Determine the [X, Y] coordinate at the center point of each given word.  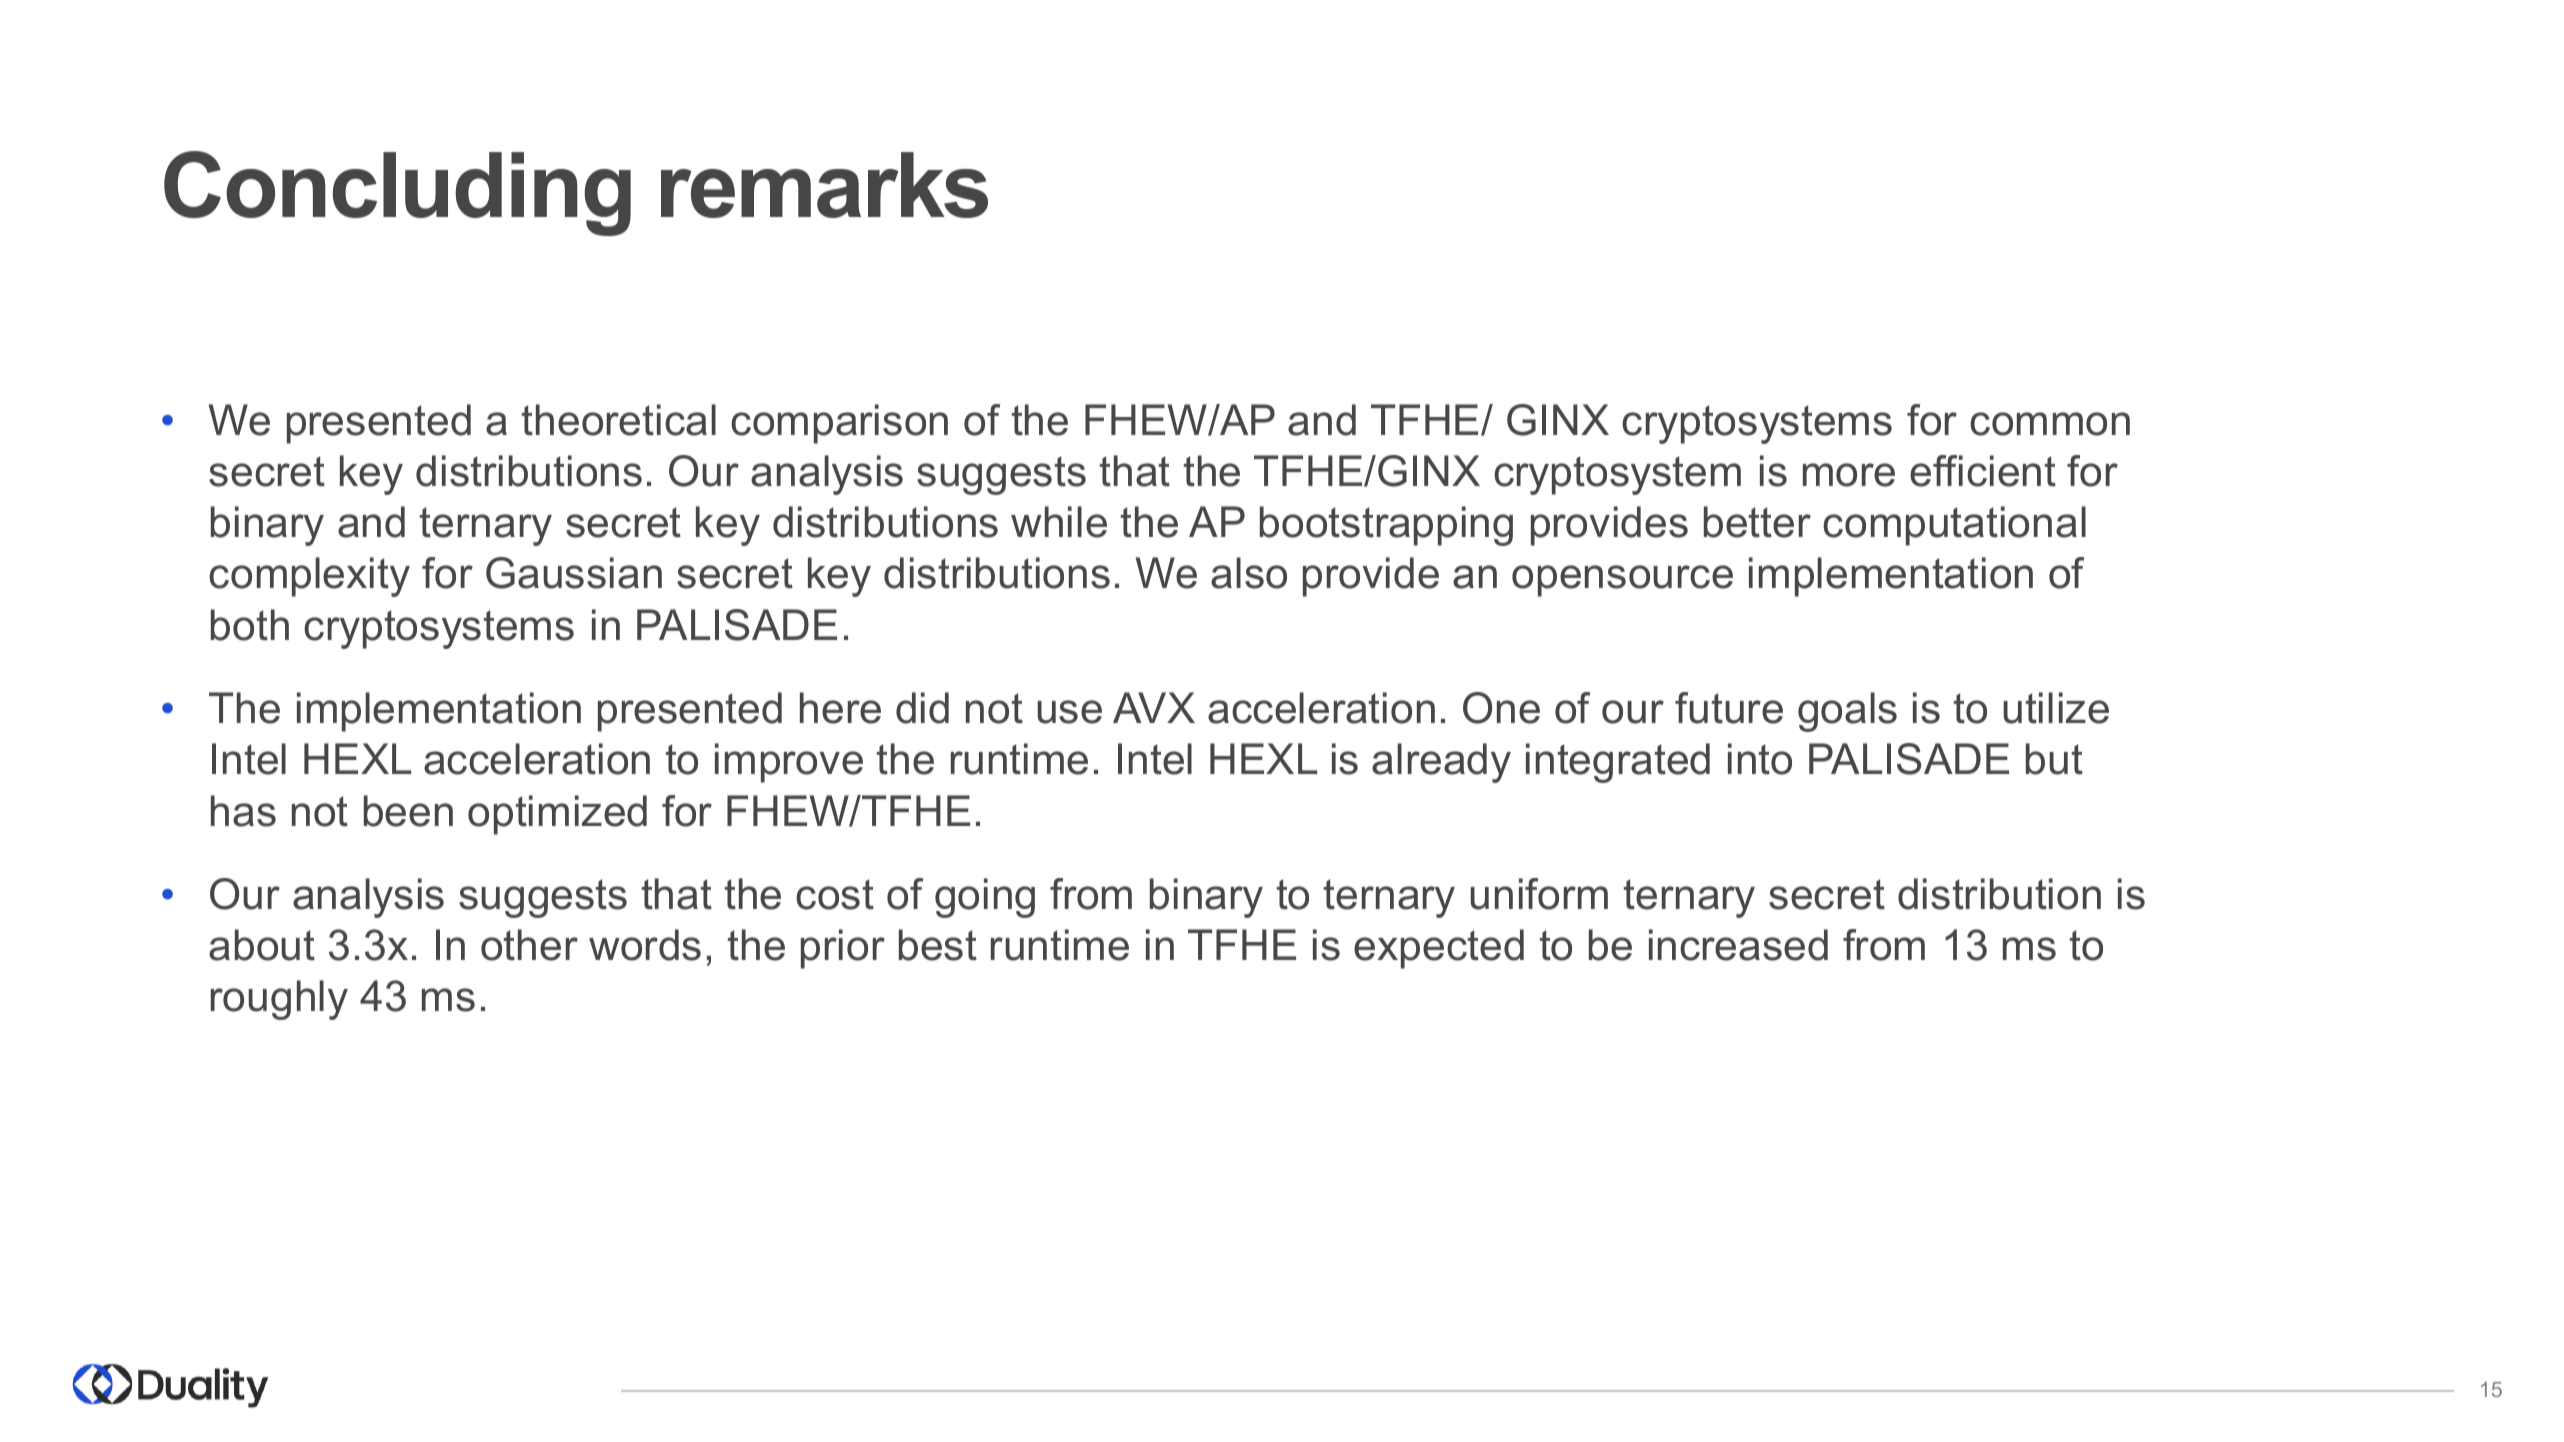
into [1760, 759]
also [1249, 573]
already [1441, 763]
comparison [839, 424]
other [529, 945]
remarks [824, 185]
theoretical [619, 420]
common [2050, 424]
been [408, 811]
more [1849, 475]
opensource [1622, 581]
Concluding [397, 193]
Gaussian [574, 573]
